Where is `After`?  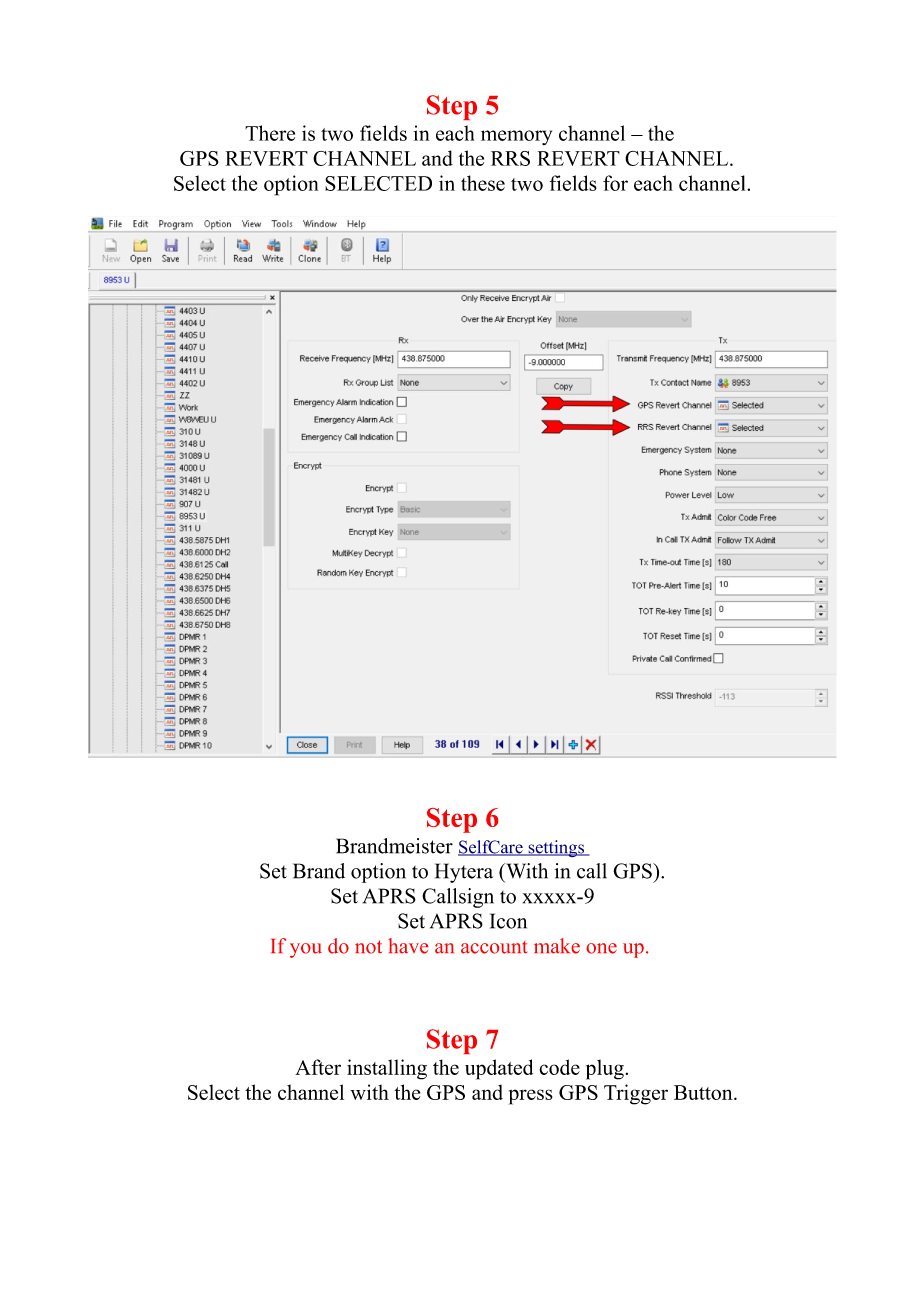 After is located at coordinates (318, 1067).
